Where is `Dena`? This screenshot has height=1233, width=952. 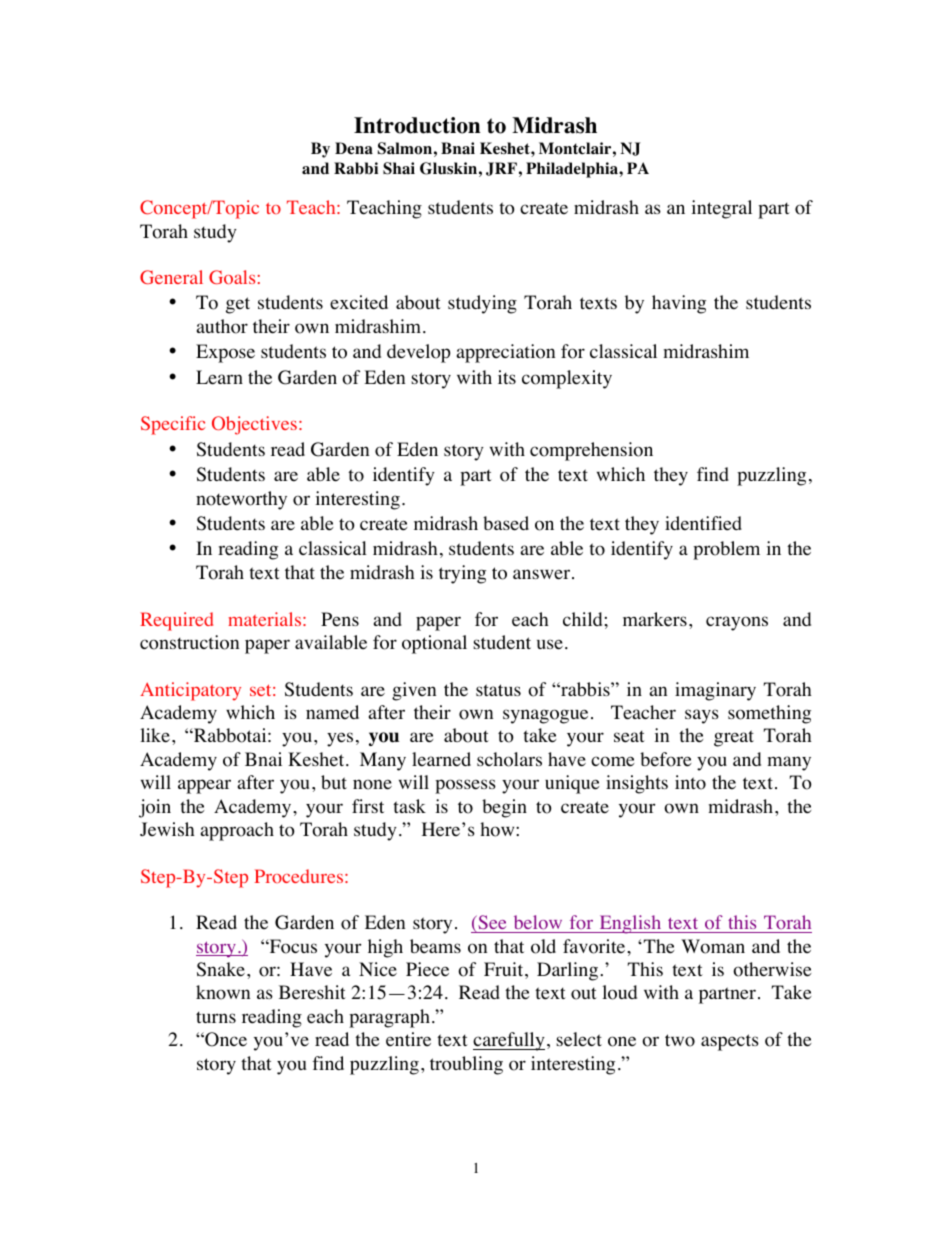 Dena is located at coordinates (354, 148).
